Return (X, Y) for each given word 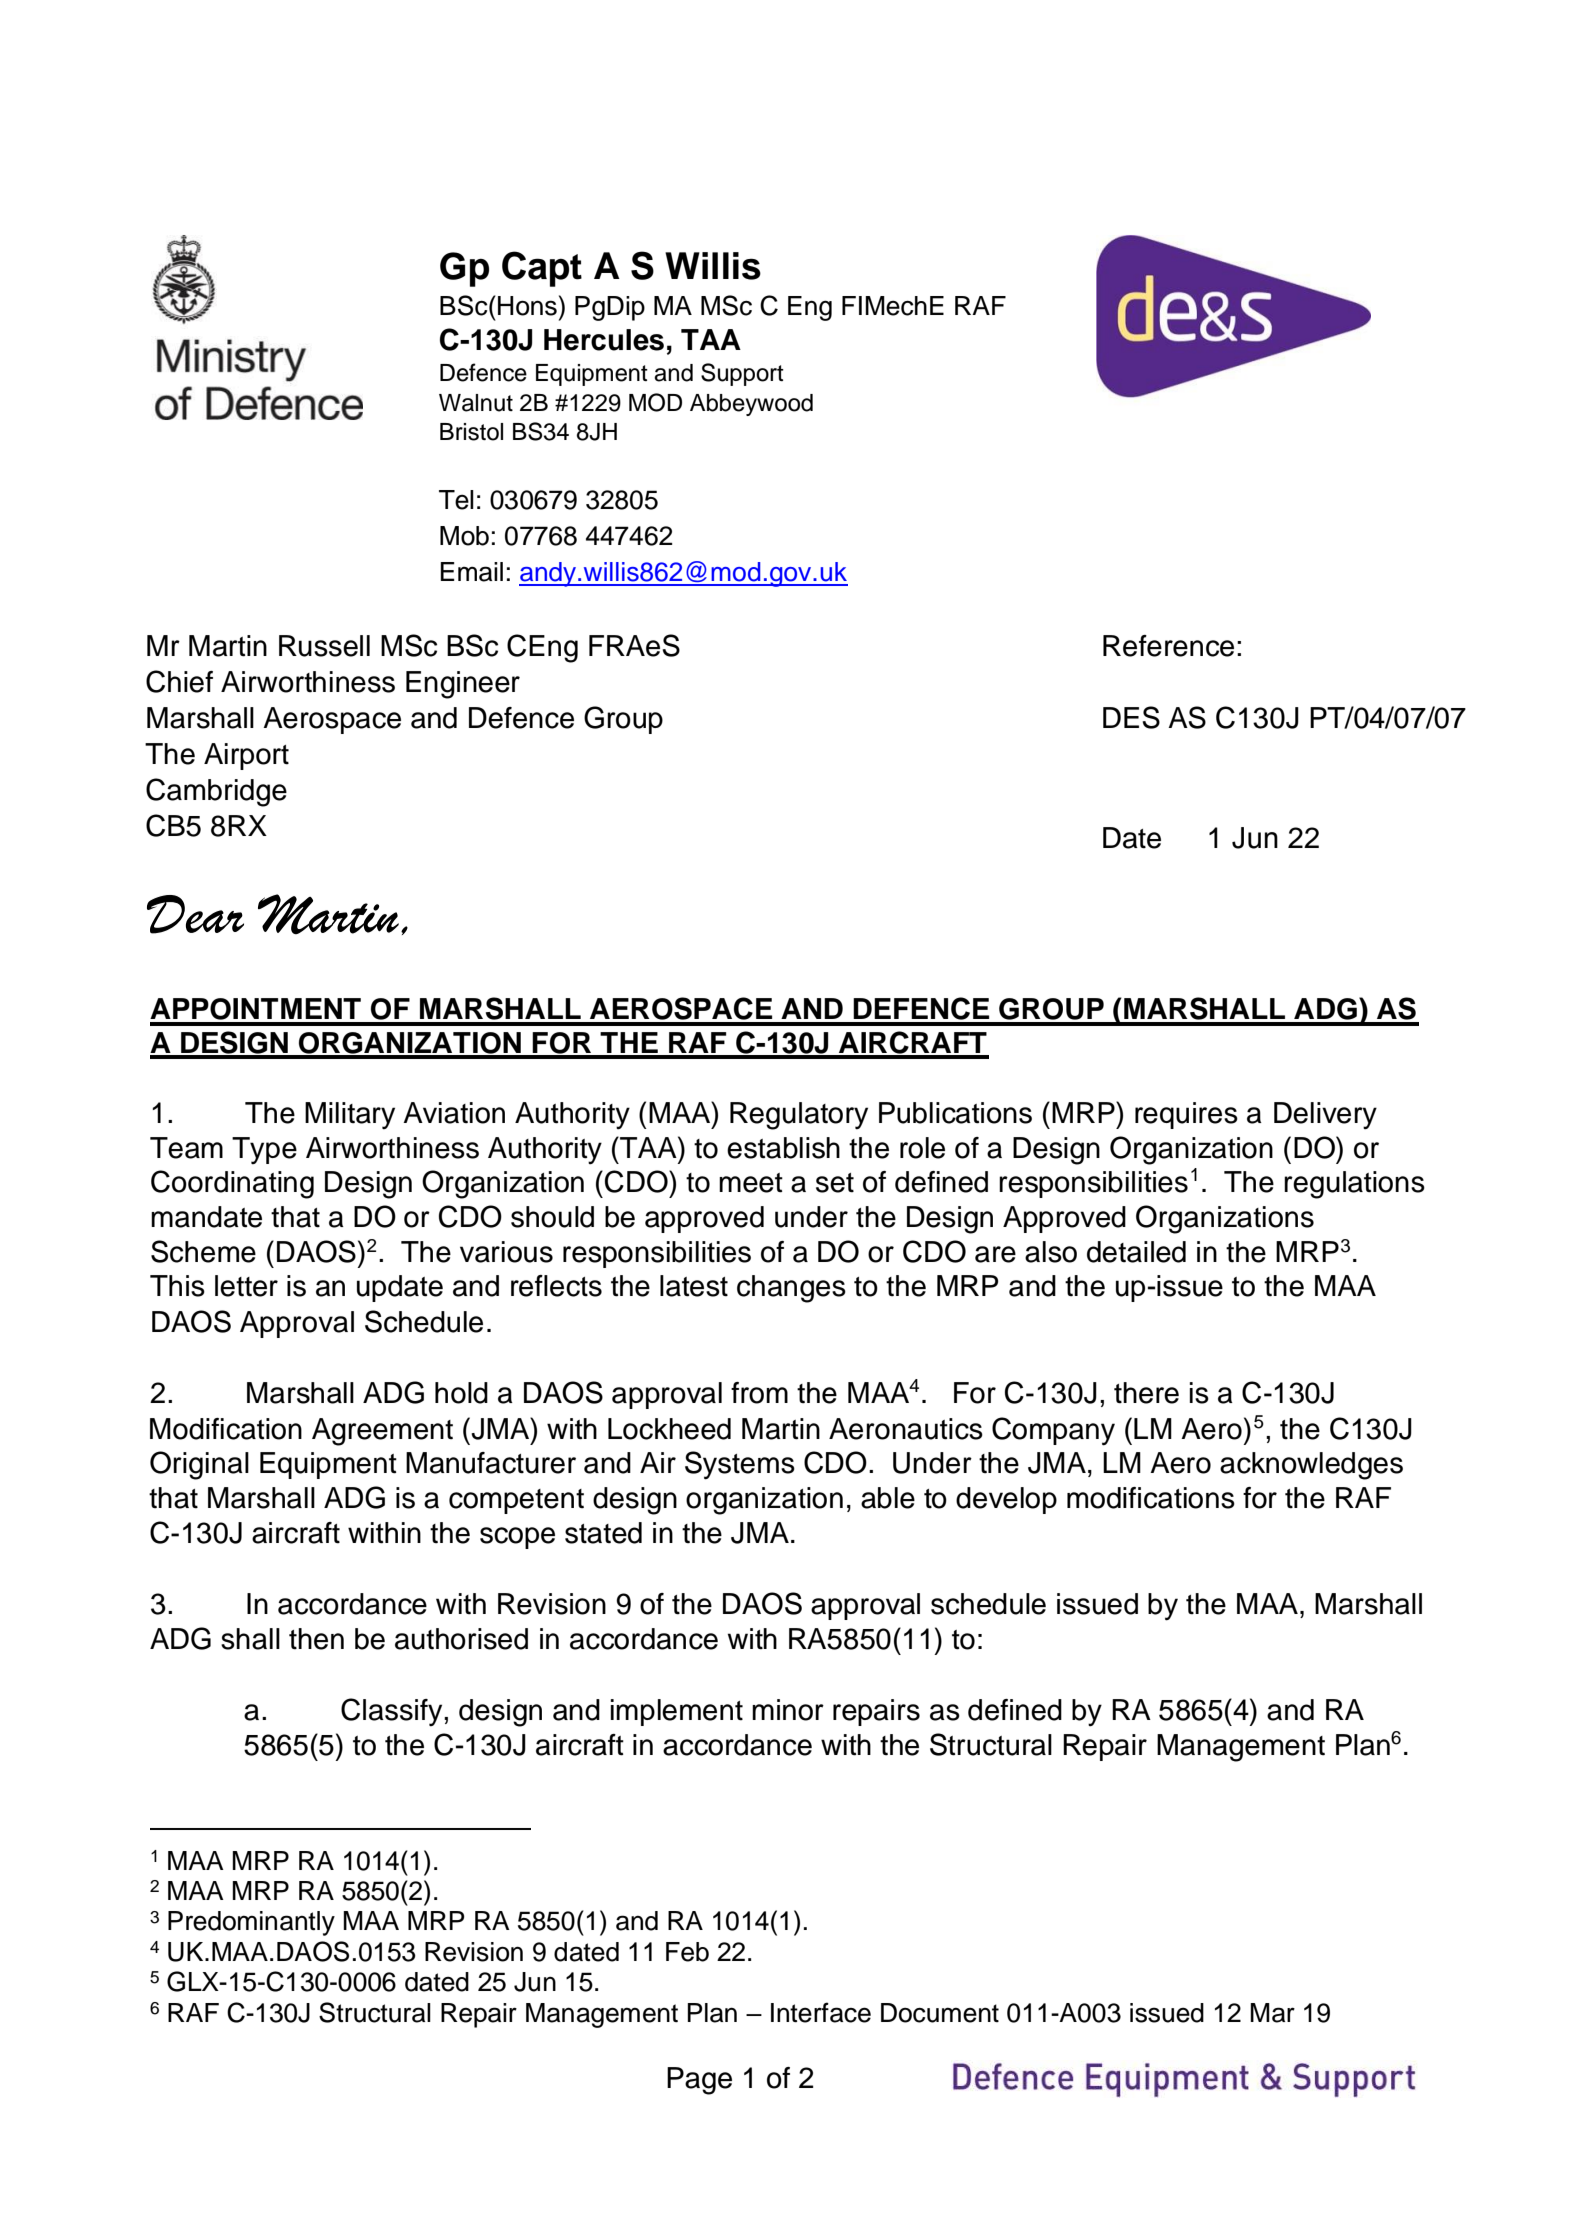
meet (751, 1183)
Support (742, 374)
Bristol (471, 432)
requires (1186, 1115)
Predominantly (251, 1923)
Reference (1168, 646)
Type (264, 1150)
